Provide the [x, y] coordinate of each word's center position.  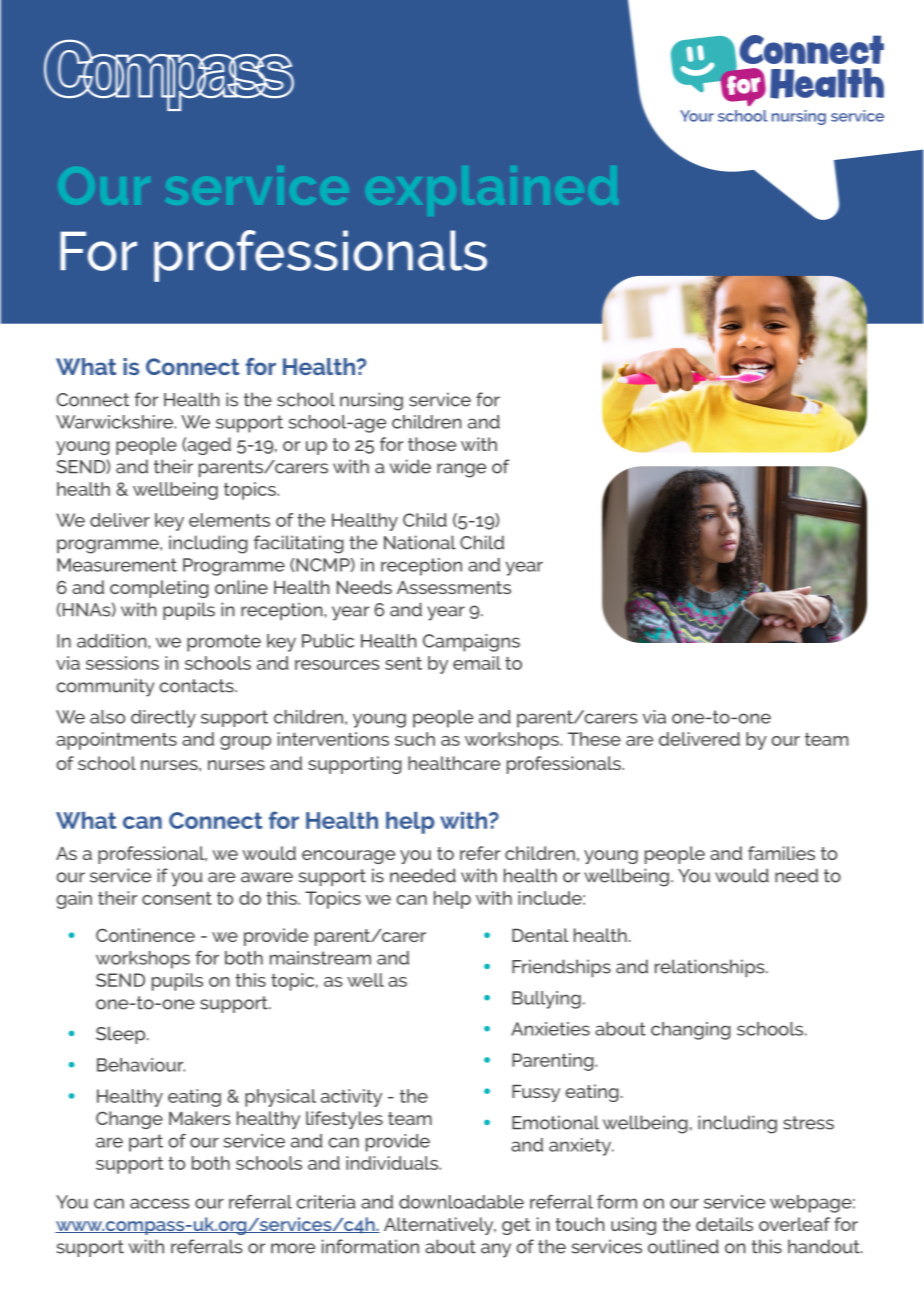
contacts [197, 686]
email [477, 663]
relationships [711, 968]
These [594, 739]
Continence [145, 935]
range [461, 470]
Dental [540, 935]
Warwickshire [115, 422]
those [432, 444]
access [160, 1203]
